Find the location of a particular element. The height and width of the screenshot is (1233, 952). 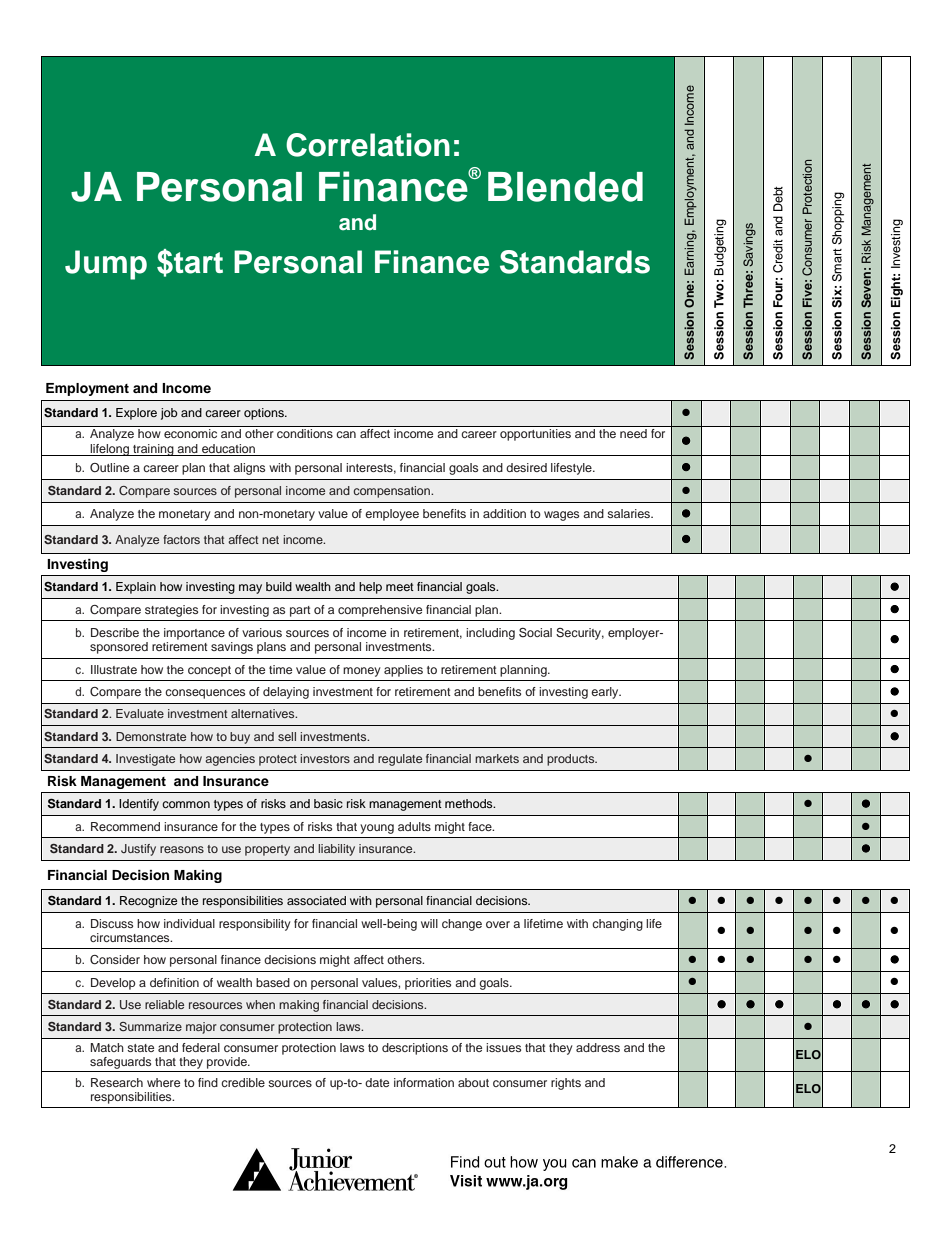

strategies is located at coordinates (171, 611).
